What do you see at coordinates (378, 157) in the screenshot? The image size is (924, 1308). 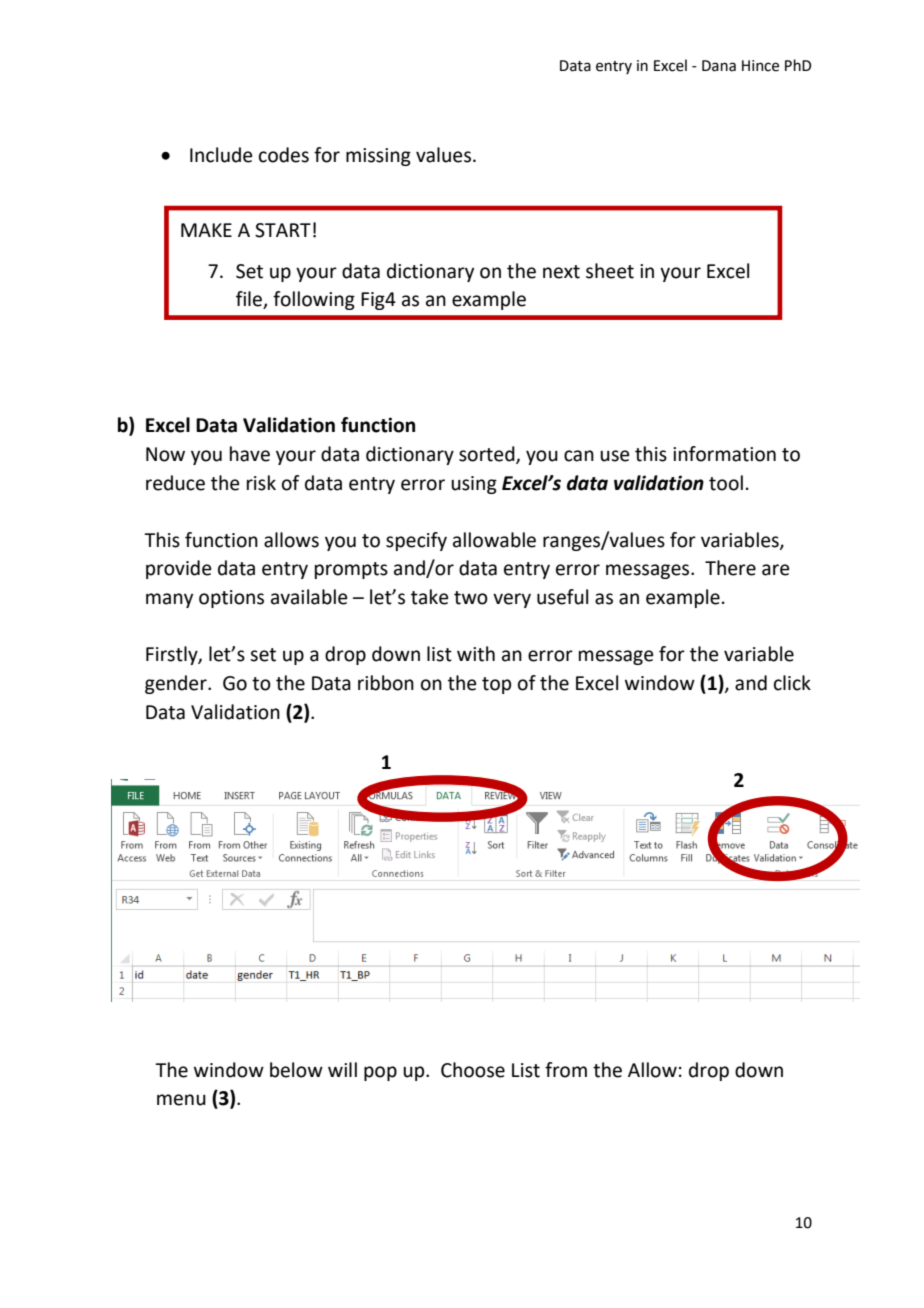 I see `missing` at bounding box center [378, 157].
